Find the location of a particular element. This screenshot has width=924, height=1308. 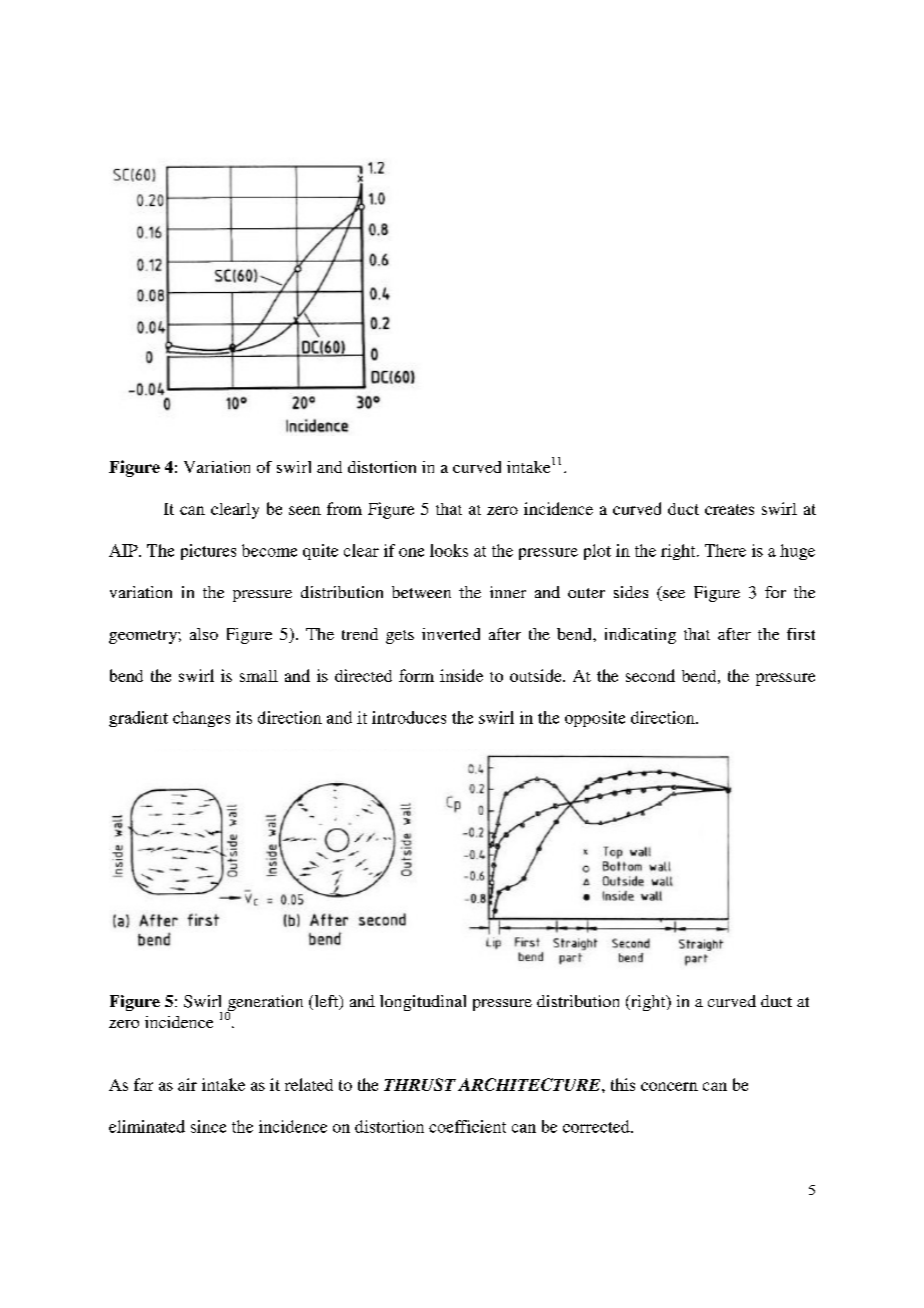

since is located at coordinates (208, 1126).
